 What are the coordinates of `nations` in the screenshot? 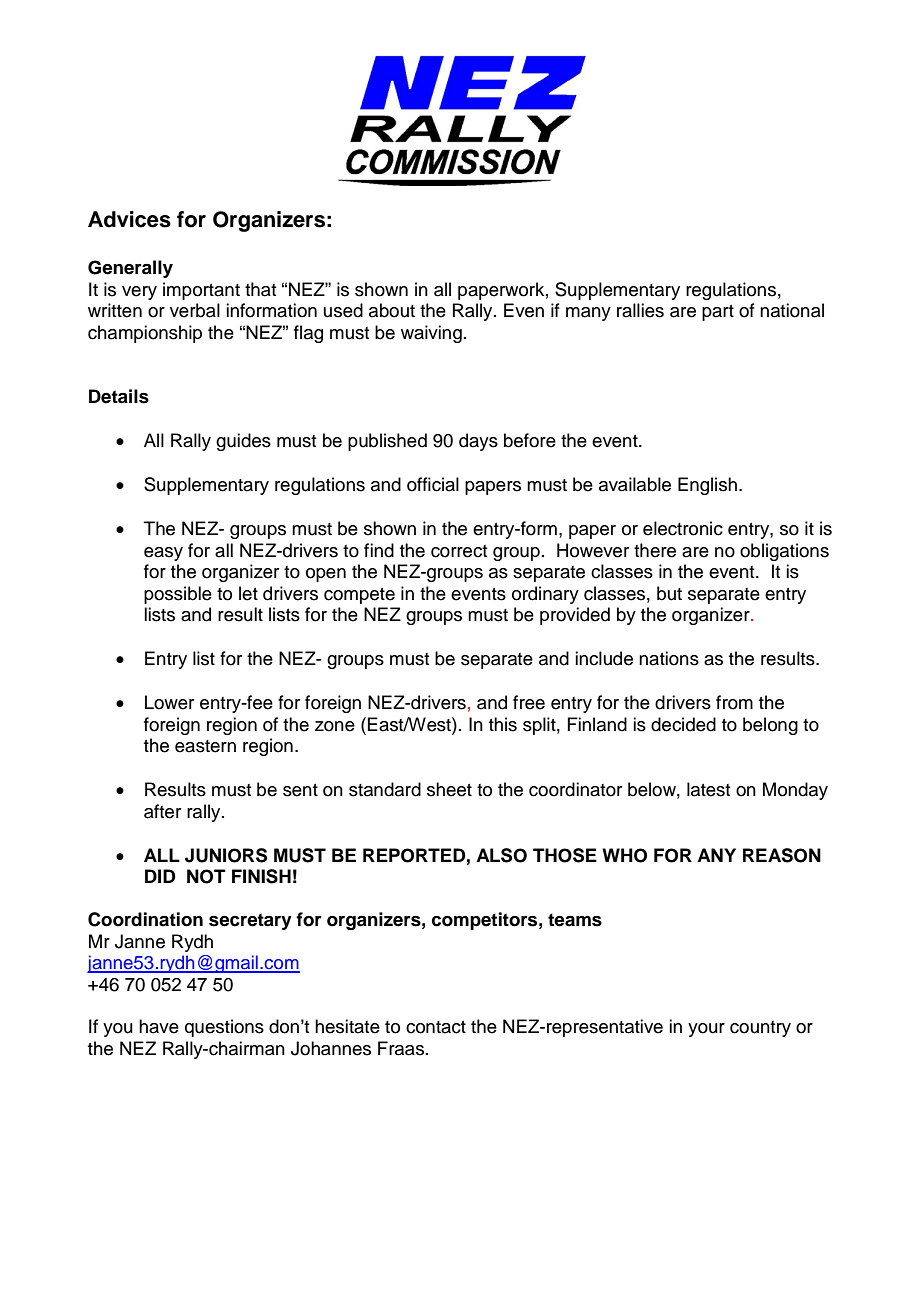 It's located at (669, 658).
